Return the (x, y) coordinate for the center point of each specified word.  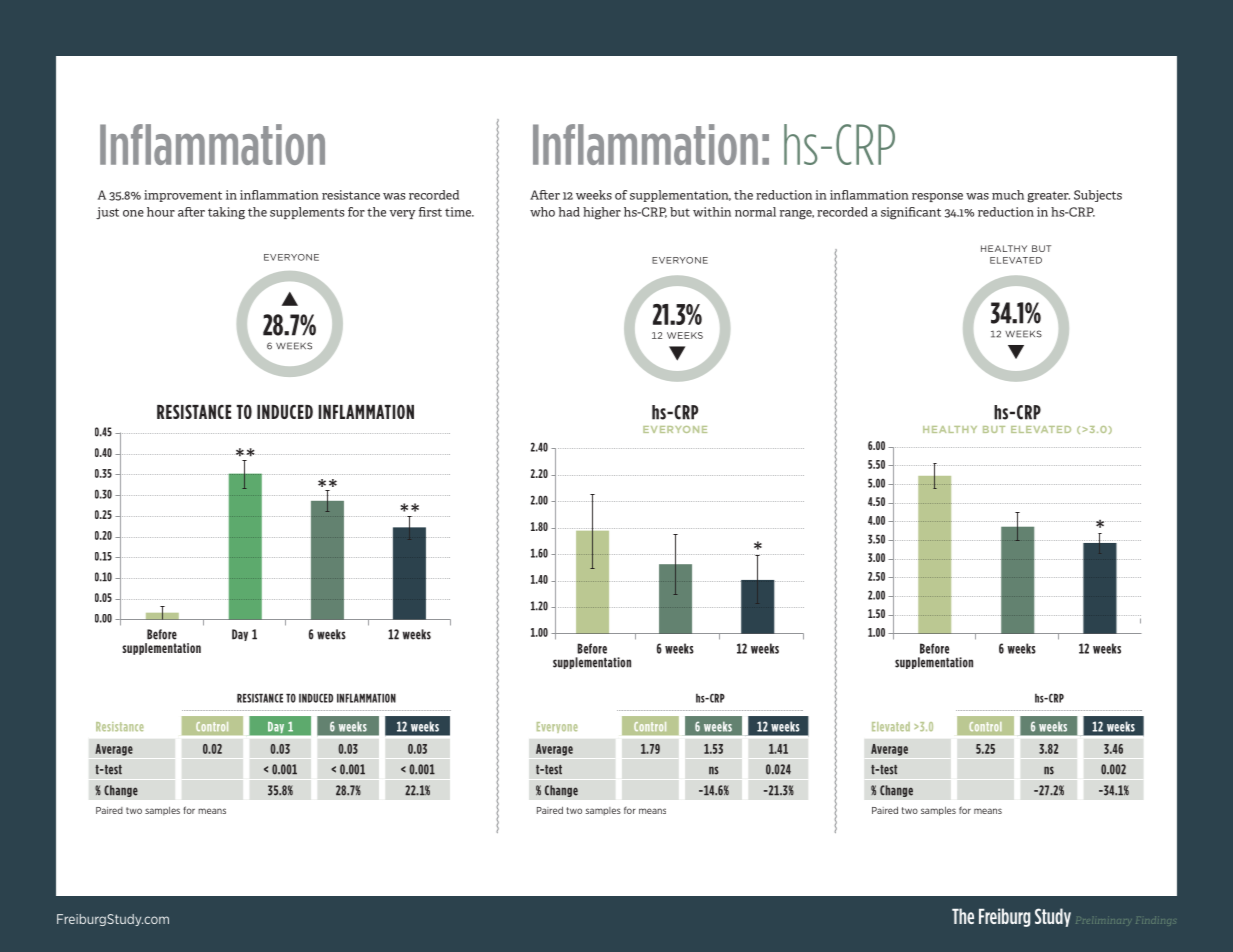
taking (226, 213)
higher (602, 213)
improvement (183, 196)
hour (161, 212)
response (937, 197)
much (1008, 195)
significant (911, 213)
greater (1048, 197)
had (569, 212)
